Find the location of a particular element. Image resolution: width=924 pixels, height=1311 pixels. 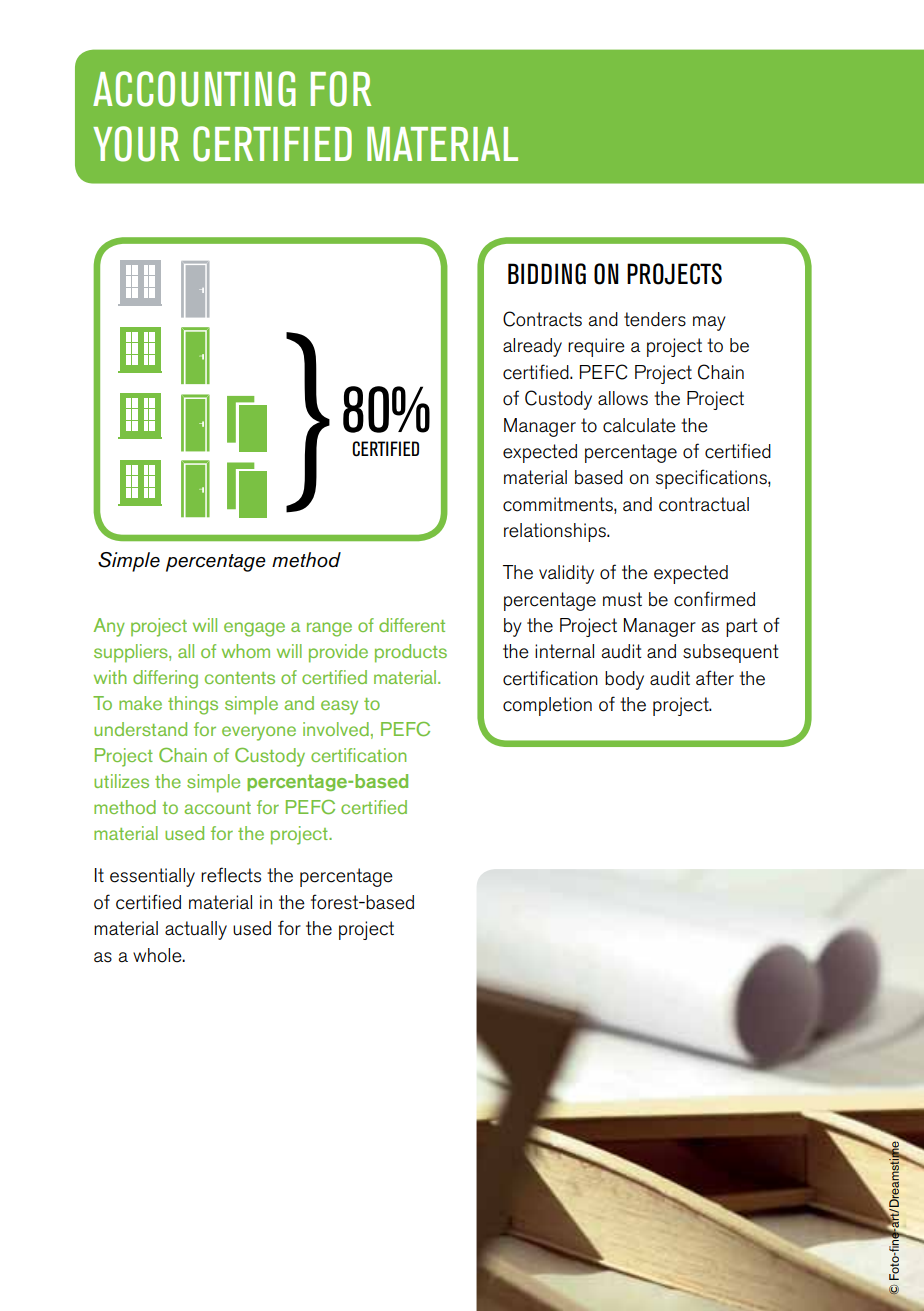

easy is located at coordinates (339, 707).
